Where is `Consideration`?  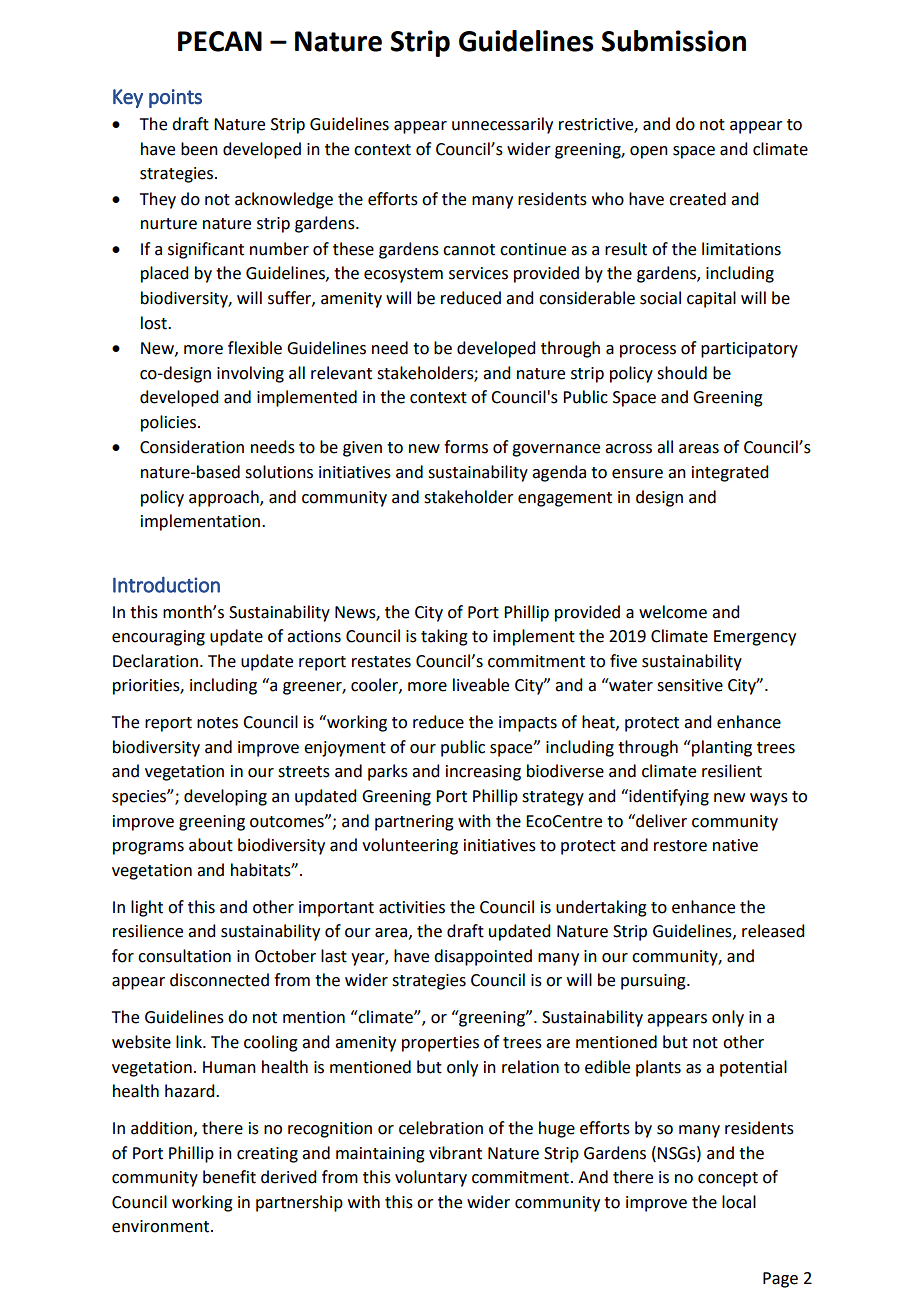 Consideration is located at coordinates (192, 447).
